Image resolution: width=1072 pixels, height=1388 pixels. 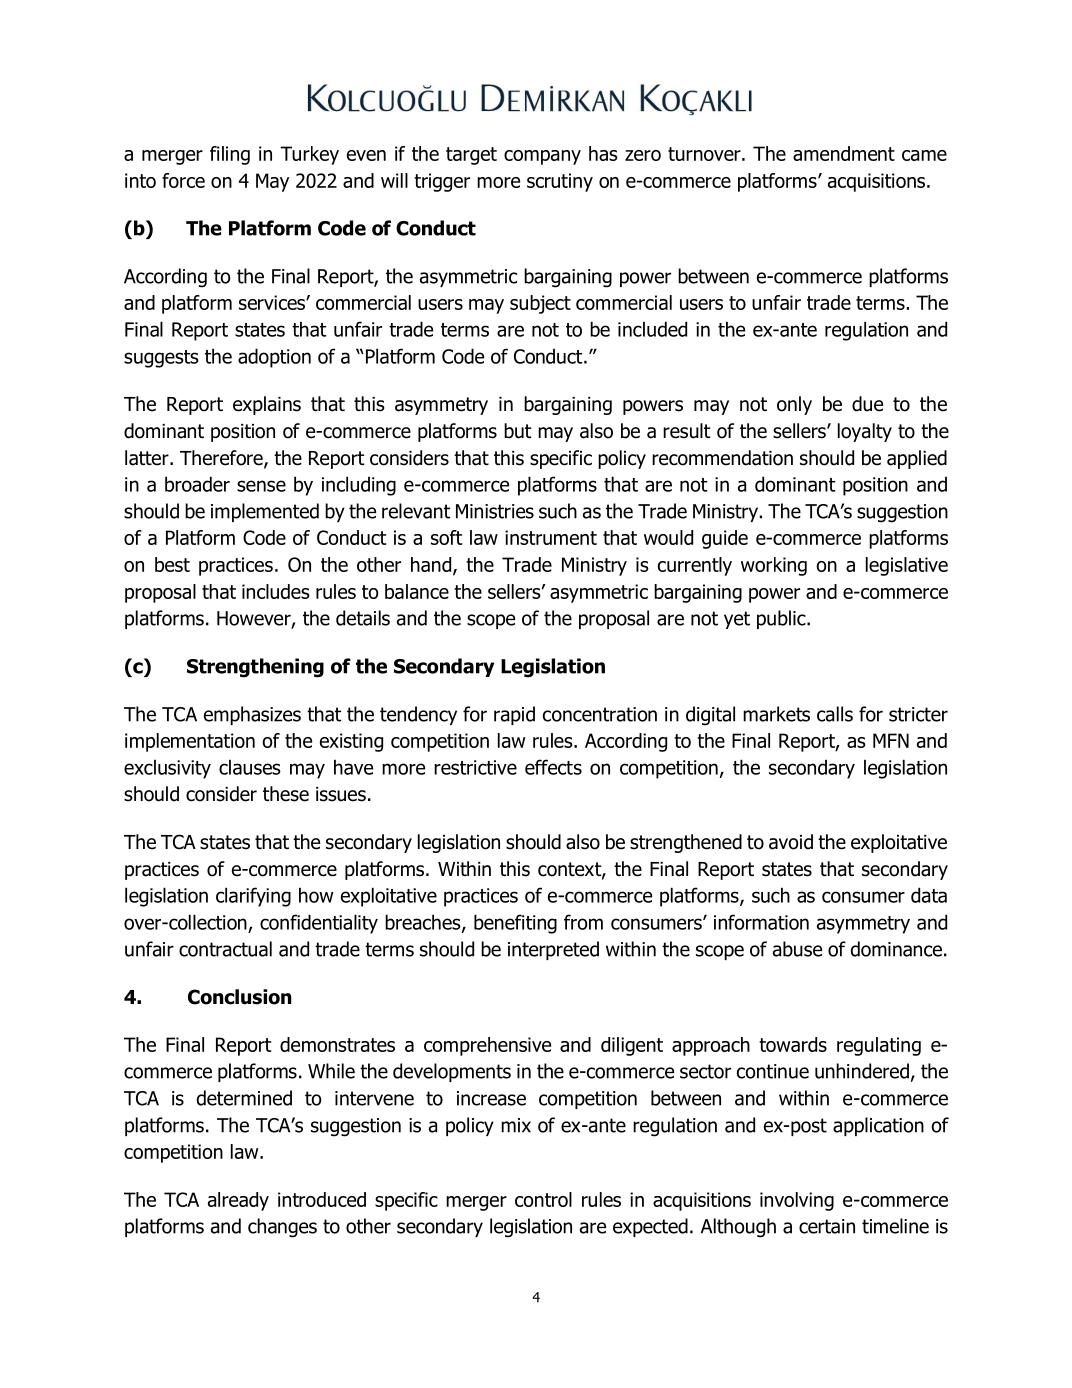 I want to click on filing, so click(x=230, y=155).
